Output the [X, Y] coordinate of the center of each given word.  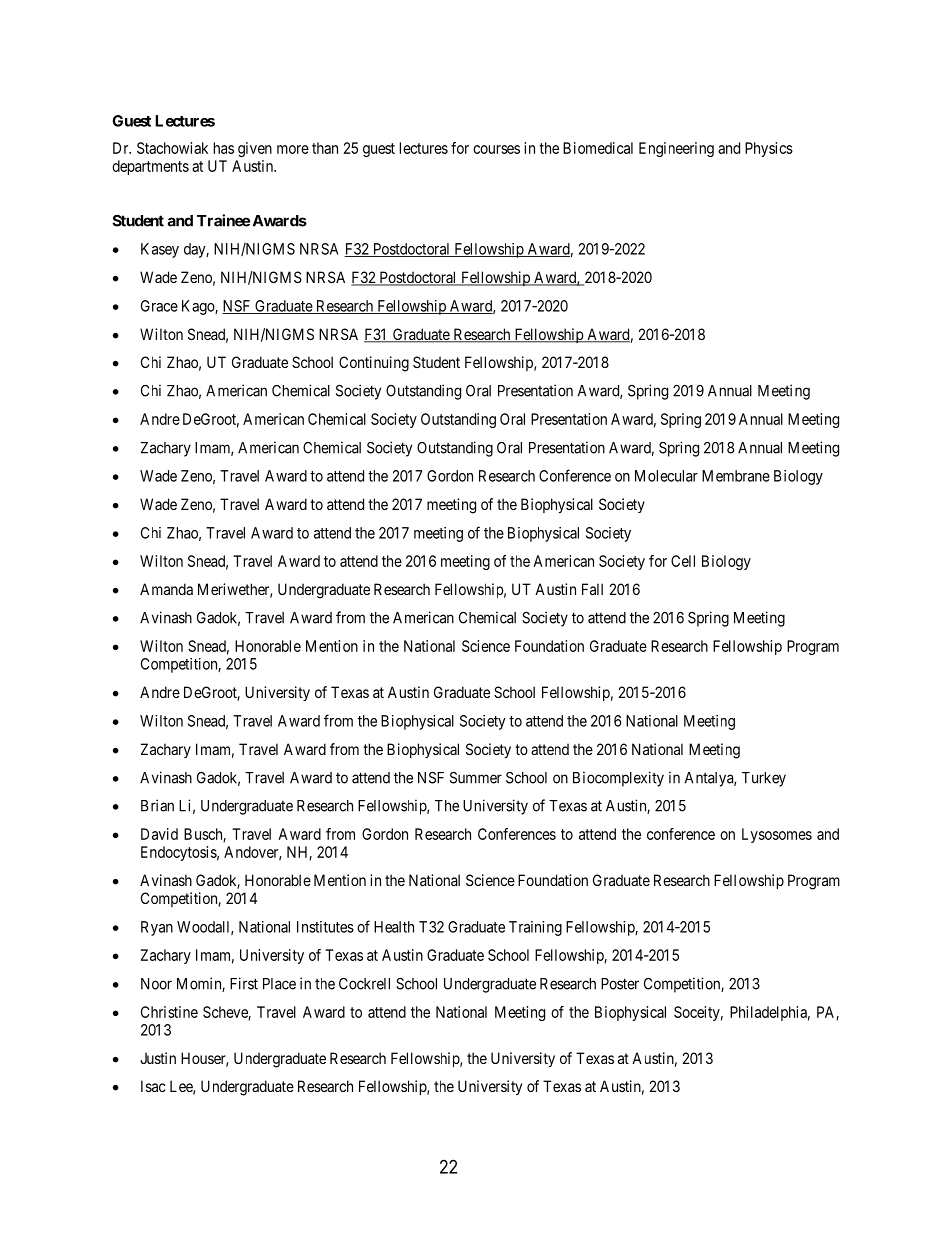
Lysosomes [777, 835]
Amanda [166, 589]
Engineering [676, 149]
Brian [157, 805]
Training [535, 928]
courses [496, 149]
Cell [683, 561]
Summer [476, 778]
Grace [159, 306]
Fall [592, 589]
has [224, 148]
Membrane [736, 476]
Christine [169, 1012]
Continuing [374, 364]
